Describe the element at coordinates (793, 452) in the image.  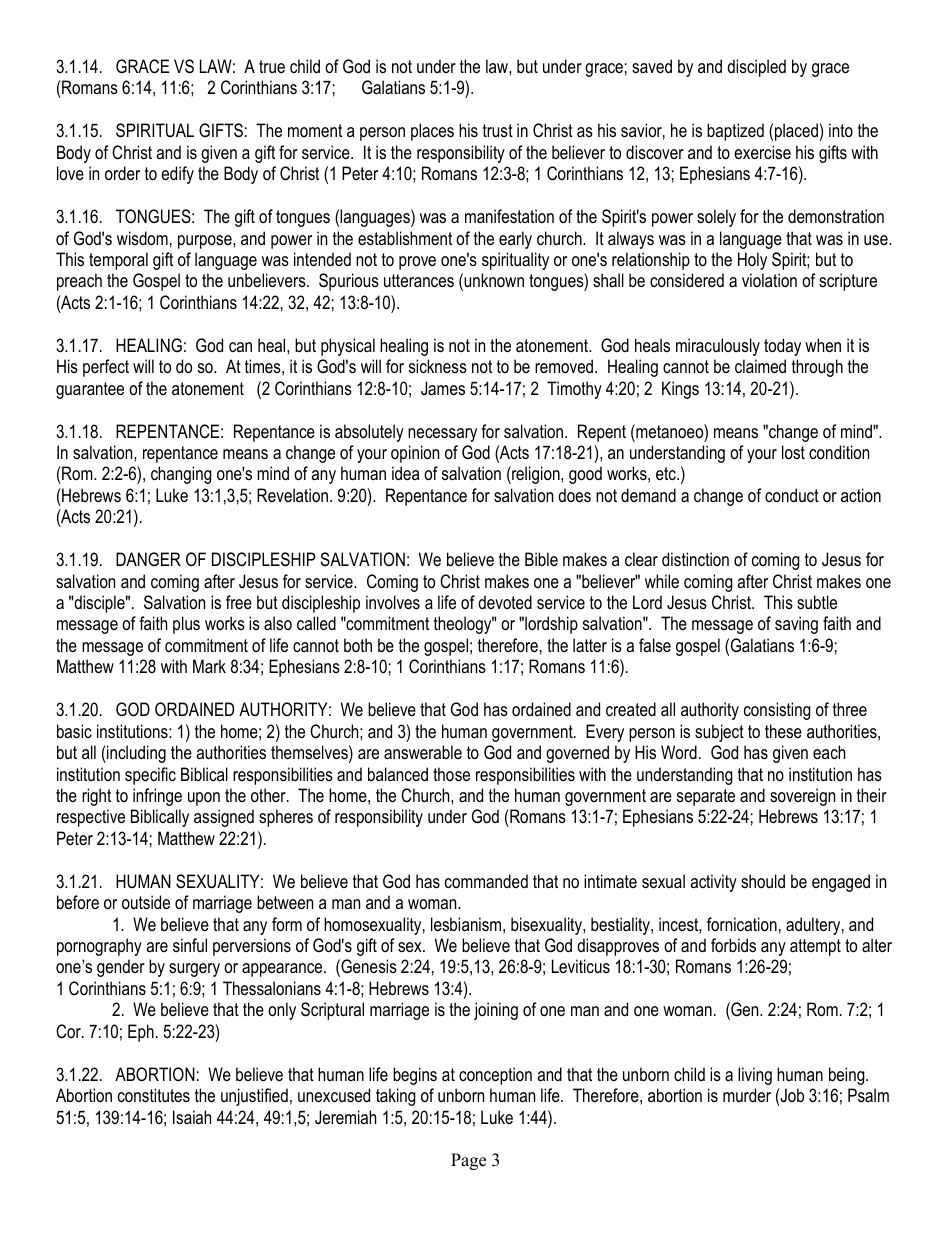
I see `lost` at that location.
